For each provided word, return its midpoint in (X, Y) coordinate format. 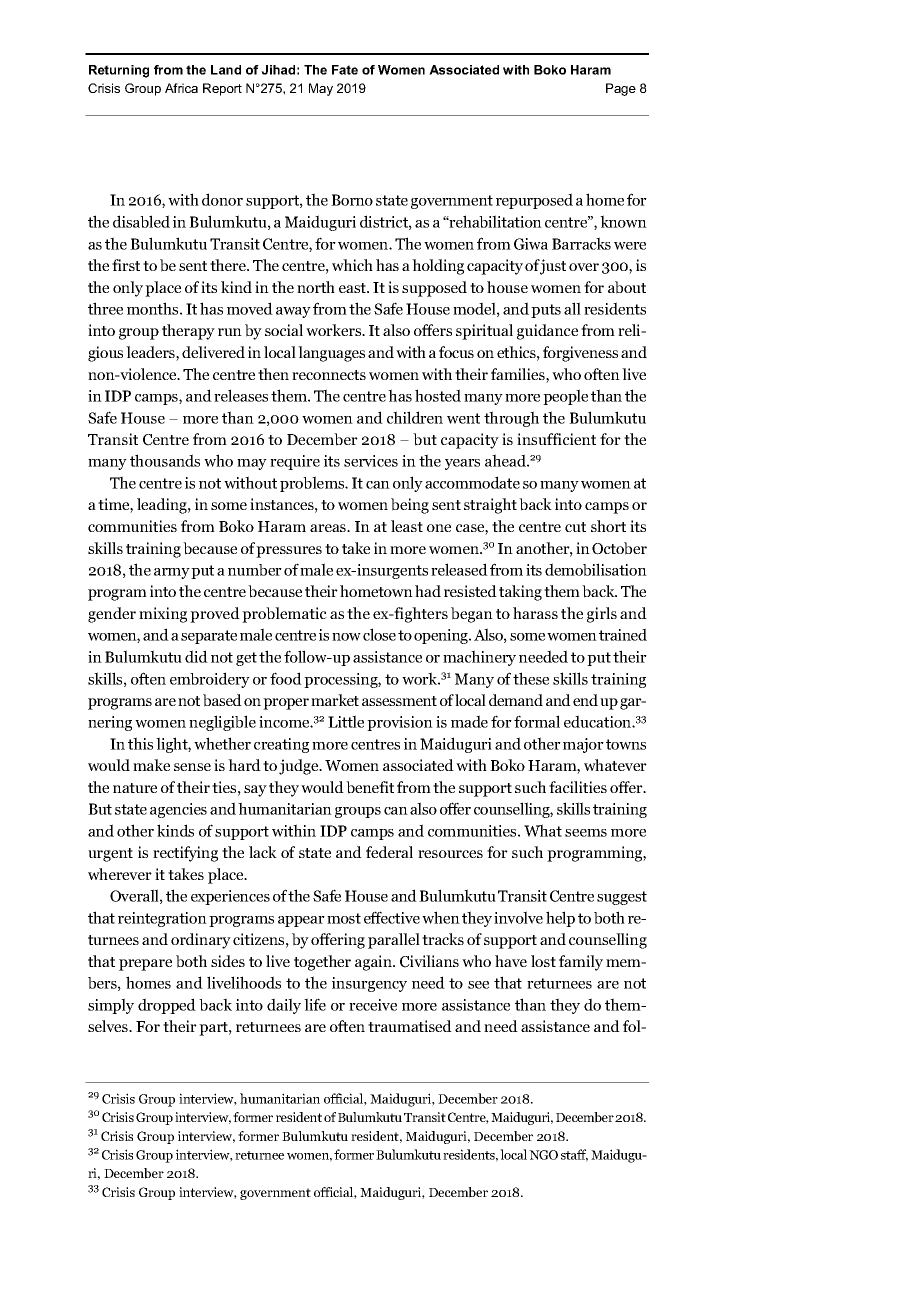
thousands (165, 460)
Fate (345, 70)
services (371, 461)
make (151, 765)
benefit (370, 787)
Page (621, 89)
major (583, 745)
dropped (167, 1006)
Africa (181, 88)
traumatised (410, 1026)
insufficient (556, 439)
